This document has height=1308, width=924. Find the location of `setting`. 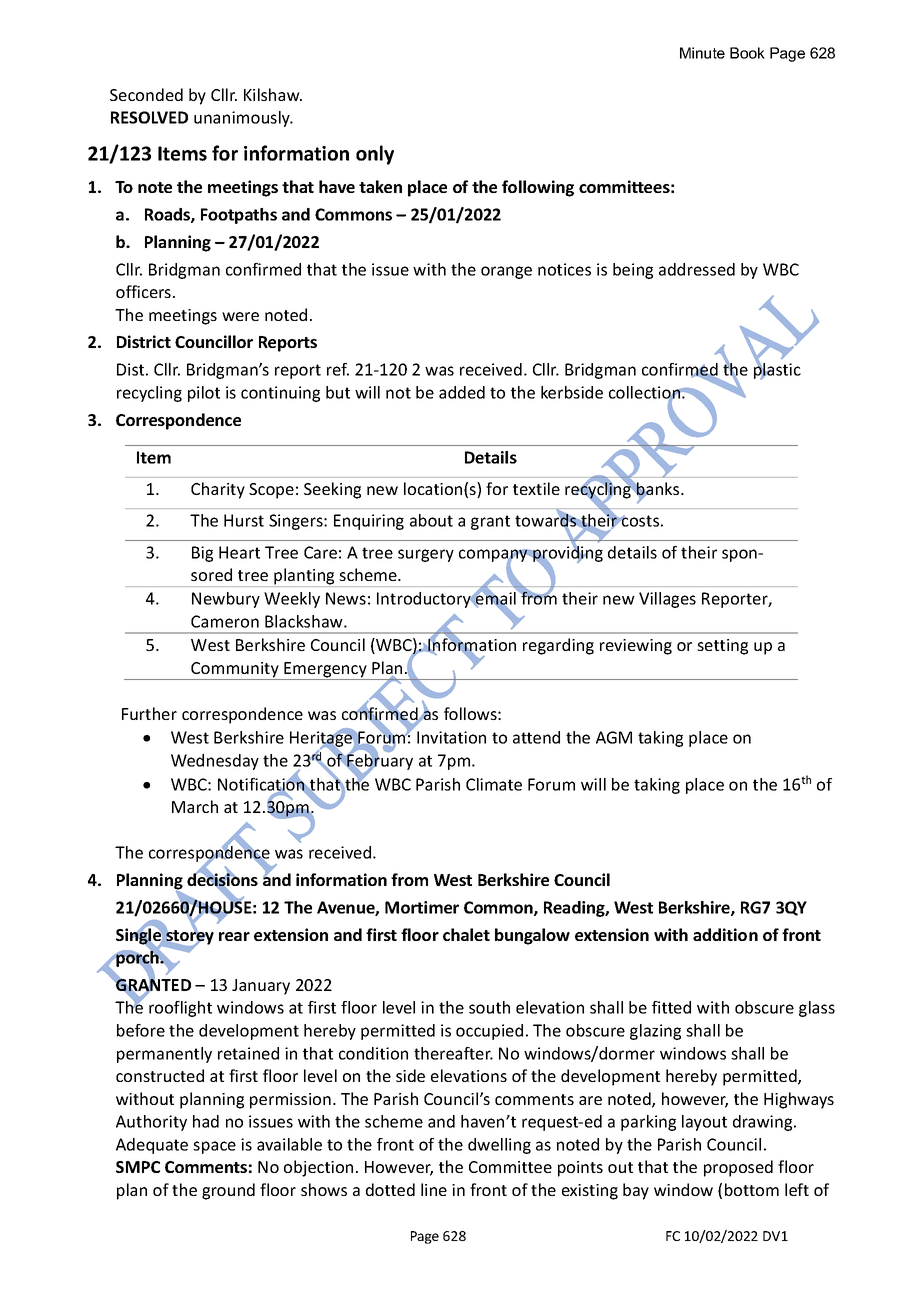

setting is located at coordinates (722, 647).
